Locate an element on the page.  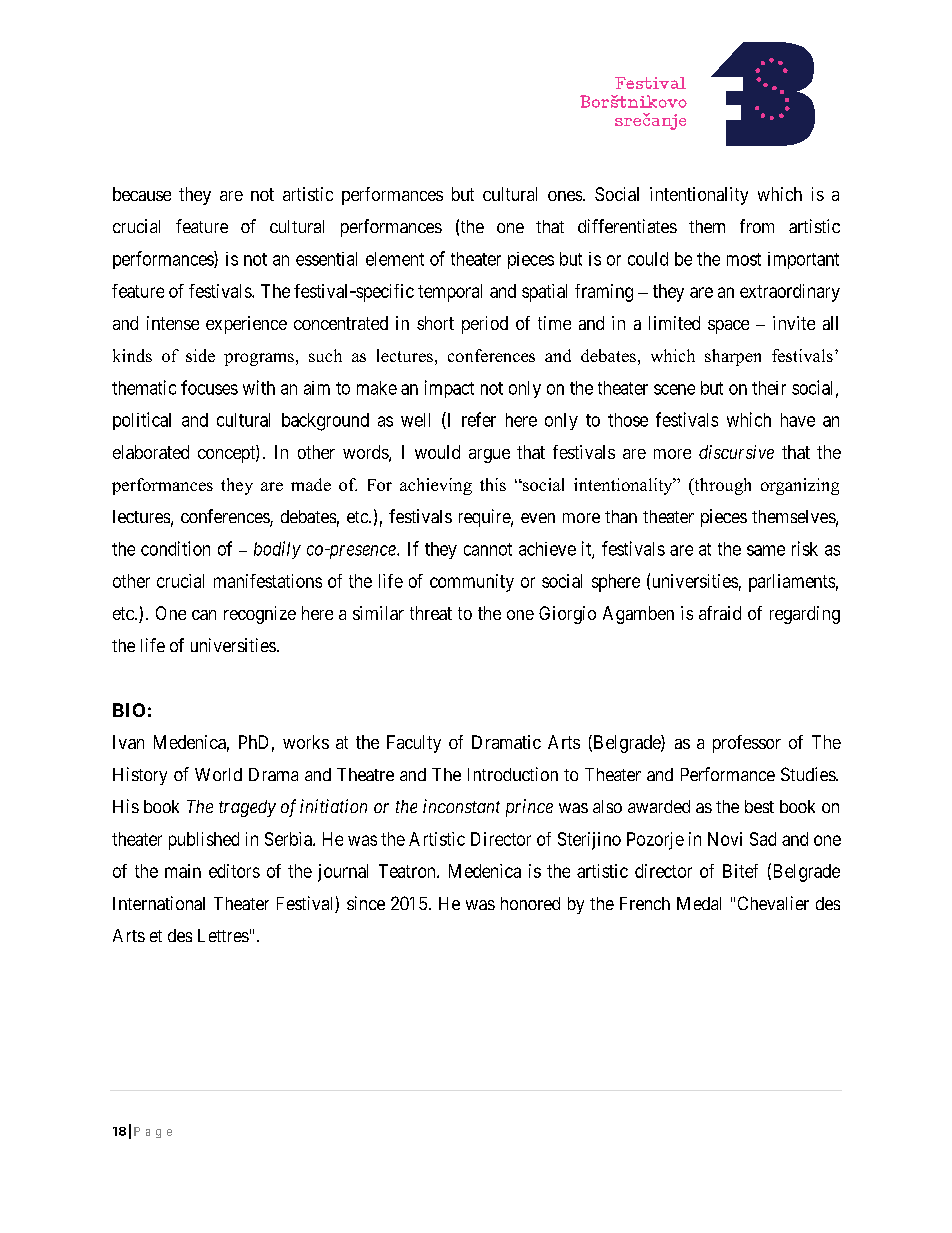
editors is located at coordinates (234, 871).
